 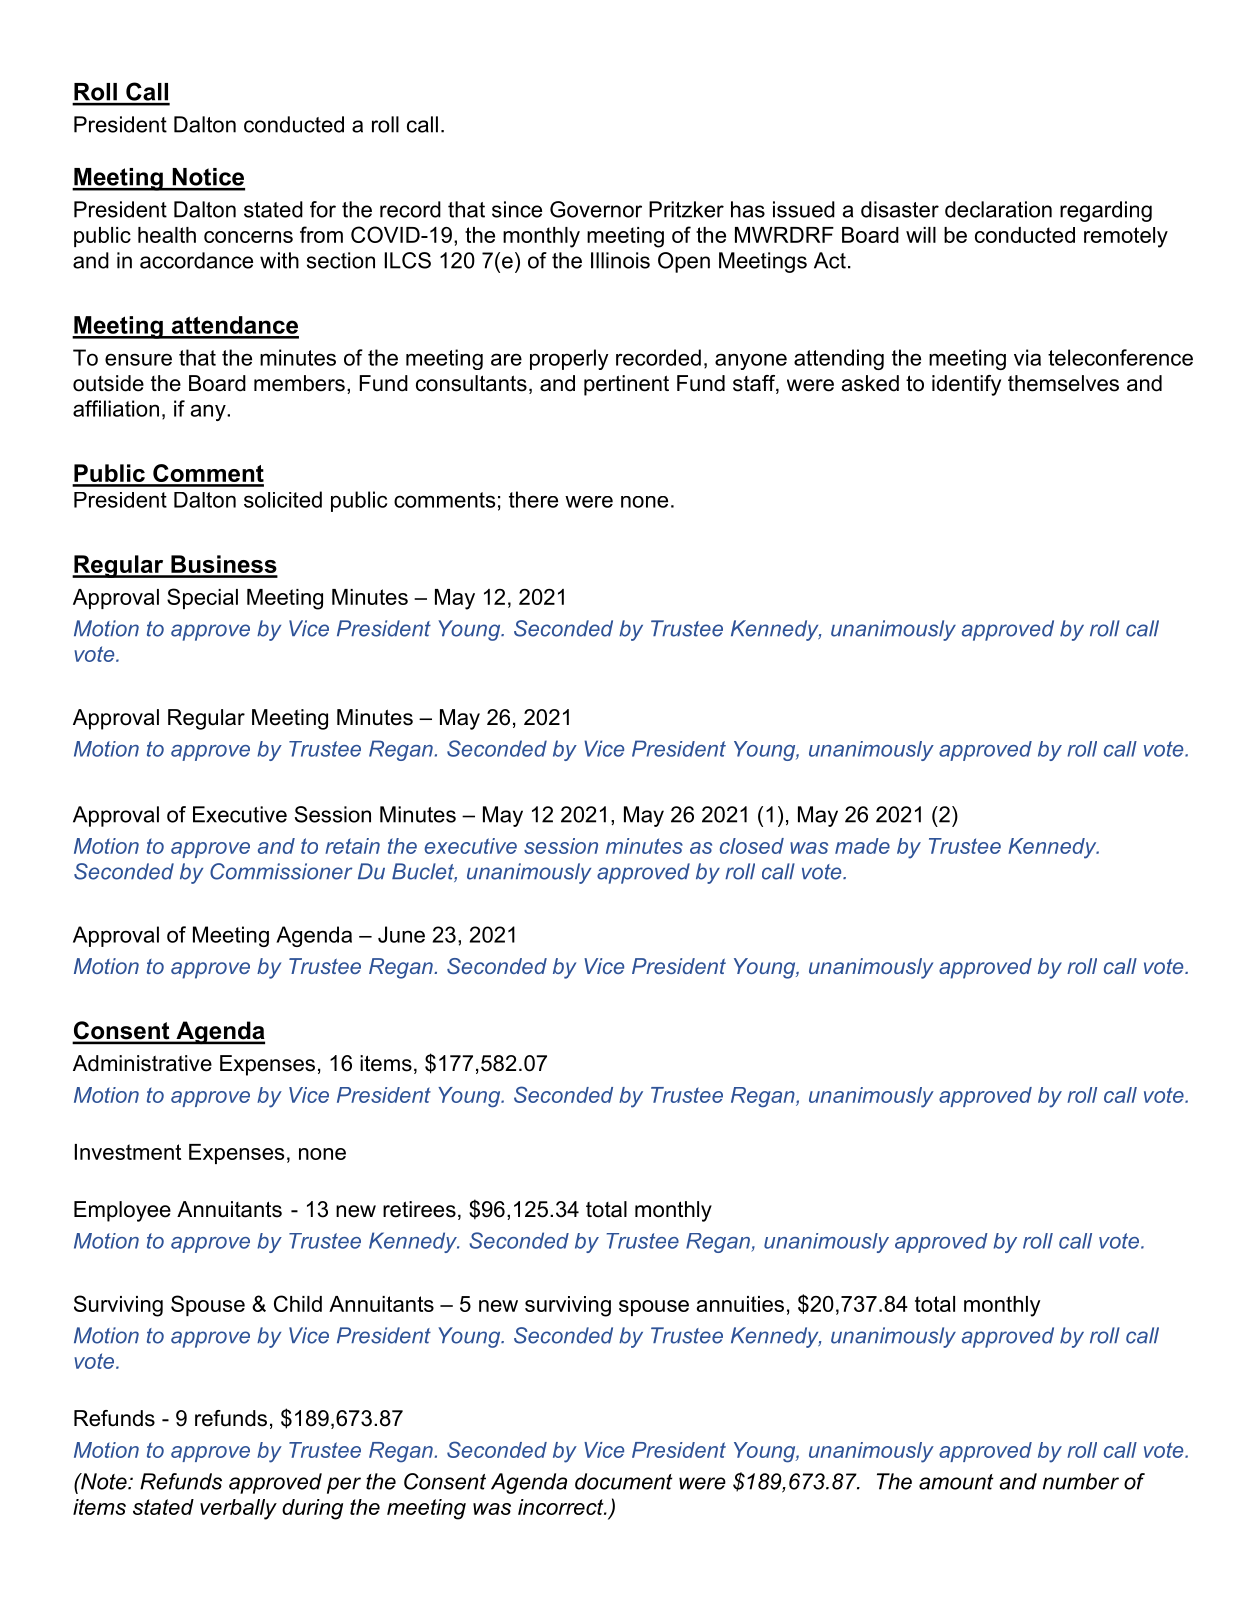 What do you see at coordinates (238, 1509) in the page?
I see `verbally` at bounding box center [238, 1509].
